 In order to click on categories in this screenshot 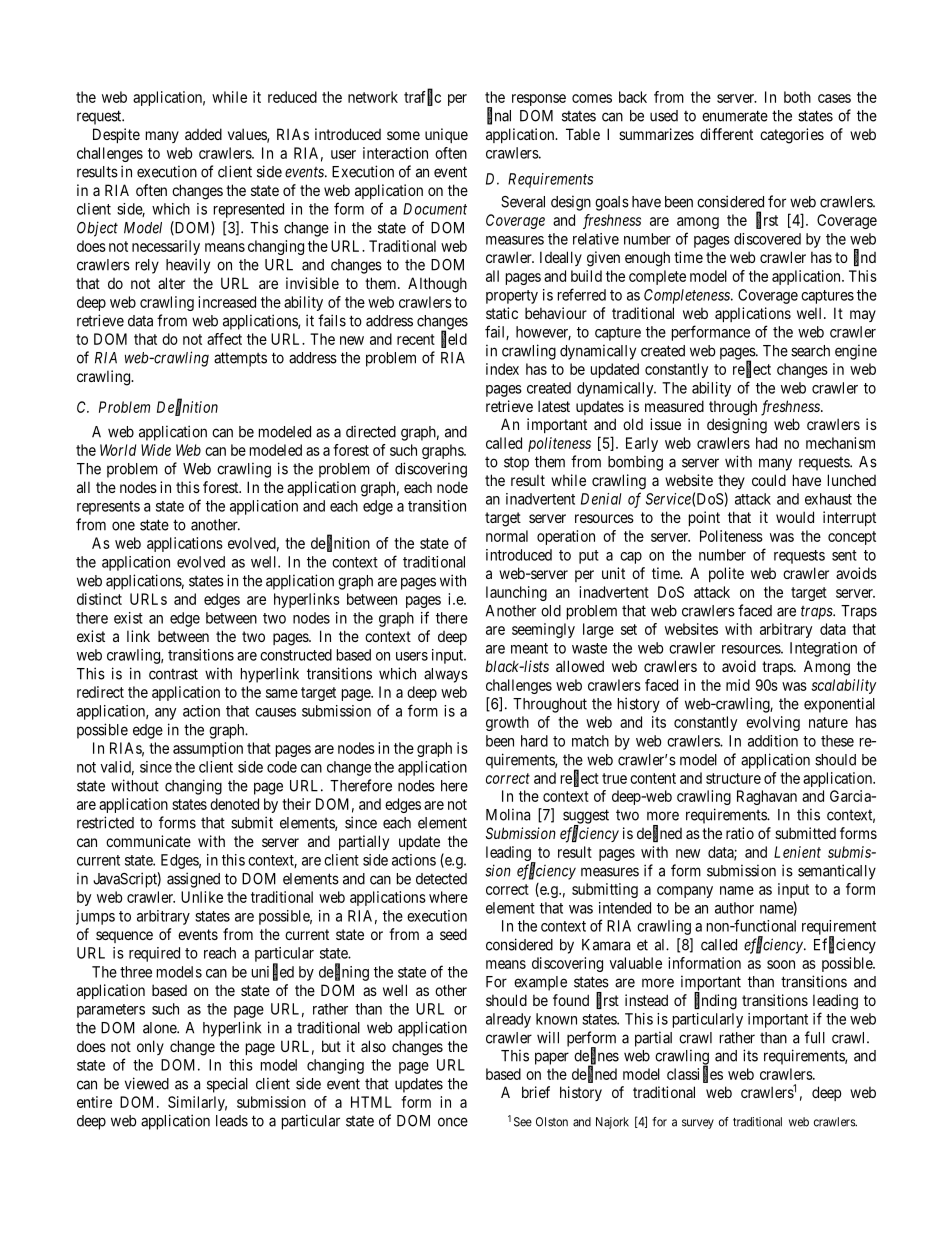, I will do `click(792, 136)`.
